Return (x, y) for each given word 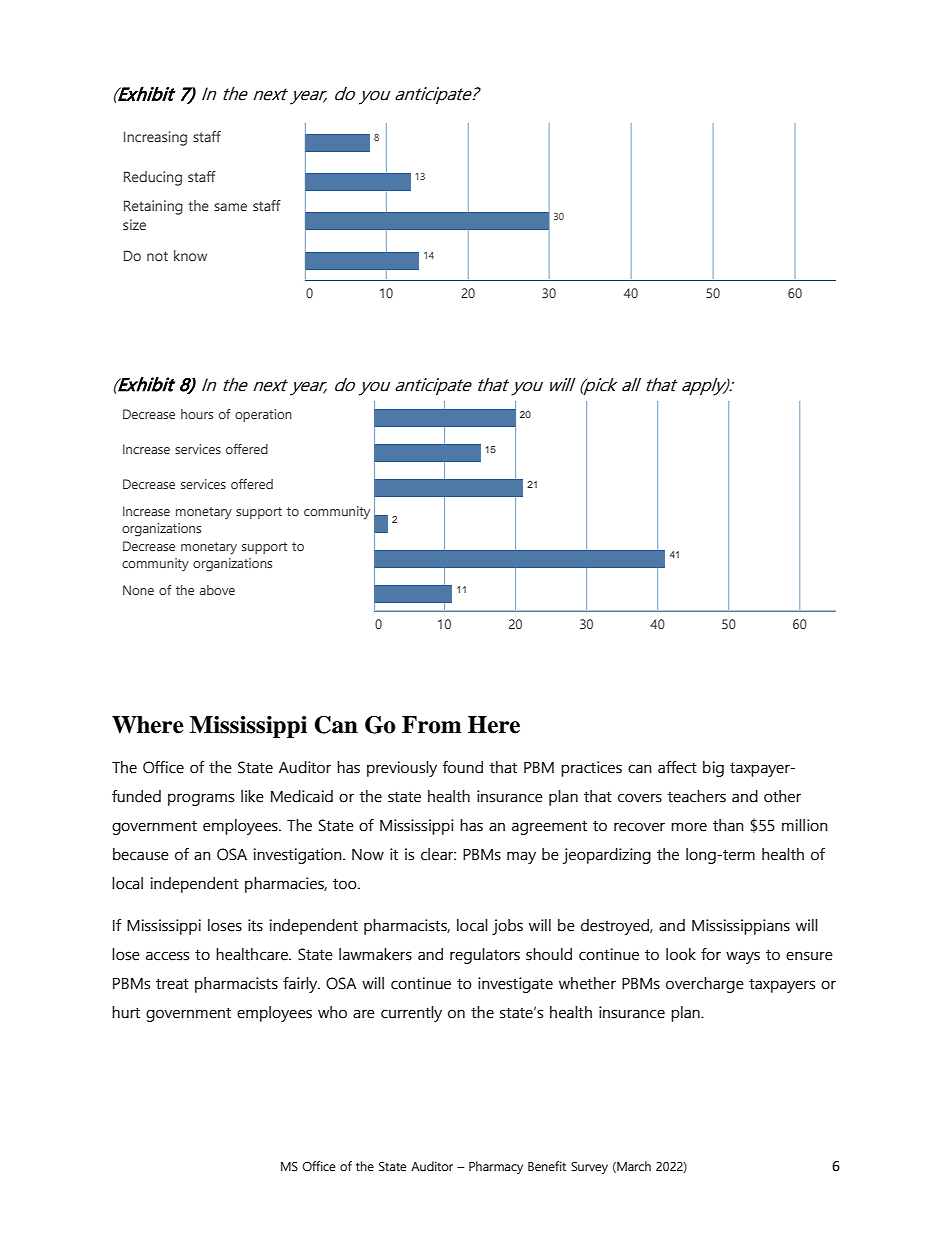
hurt (126, 1012)
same (230, 207)
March (633, 1167)
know (190, 255)
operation (263, 415)
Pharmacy (496, 1167)
